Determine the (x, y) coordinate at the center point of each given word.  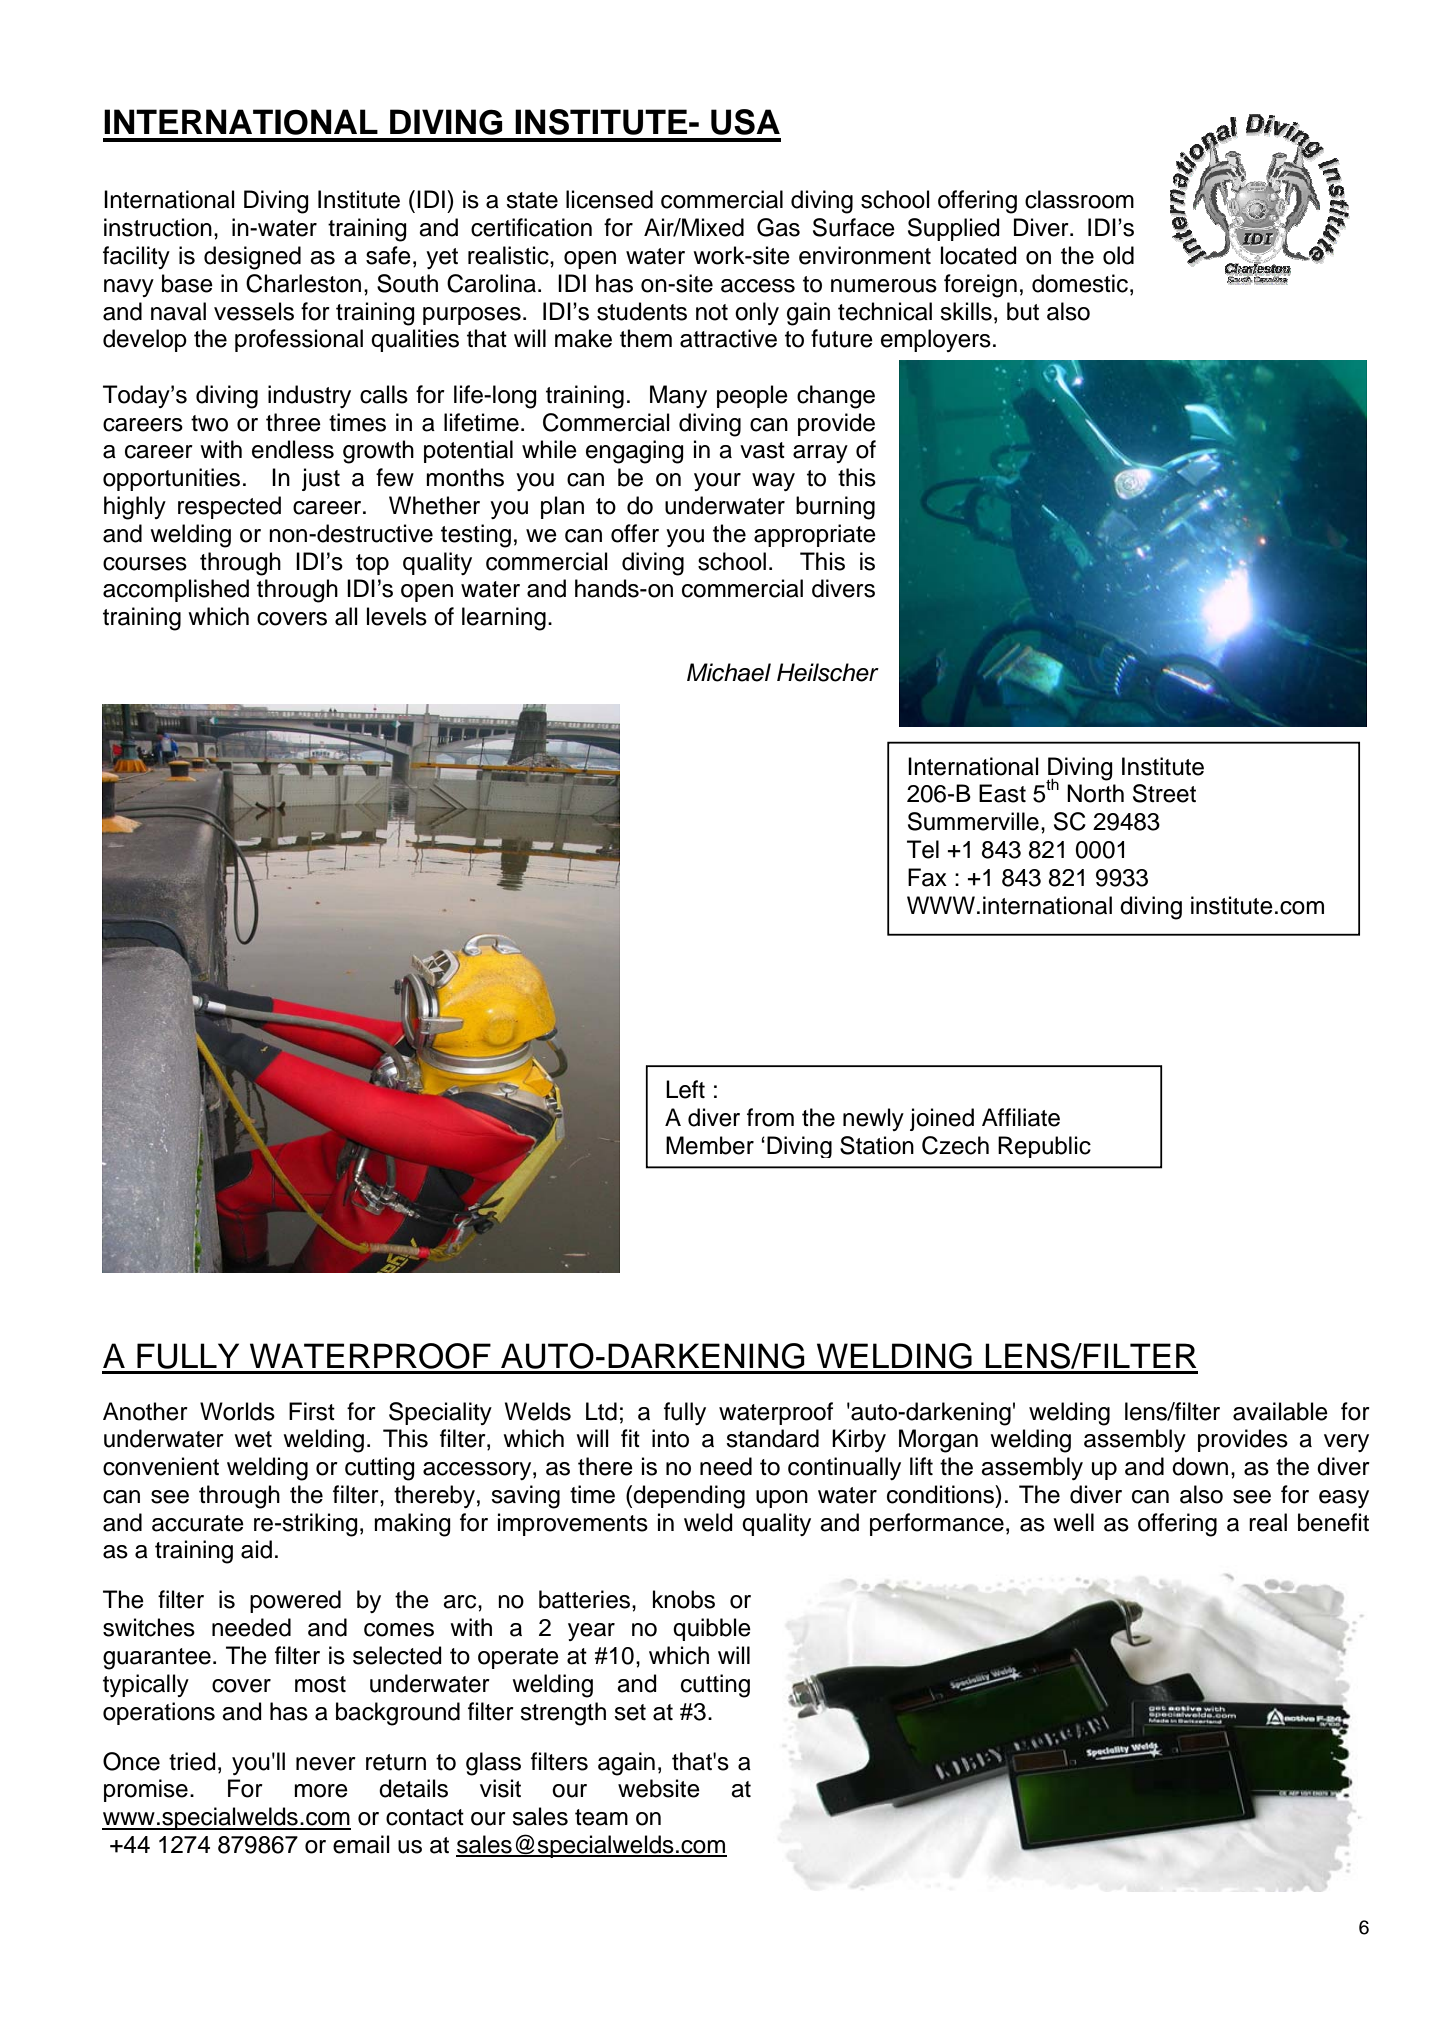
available (1280, 1411)
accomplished (176, 590)
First (312, 1411)
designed (252, 258)
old (1118, 255)
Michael (729, 672)
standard (772, 1438)
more (321, 1791)
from (770, 1117)
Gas (778, 227)
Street (1164, 793)
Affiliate (1021, 1117)
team (601, 1817)
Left (685, 1089)
